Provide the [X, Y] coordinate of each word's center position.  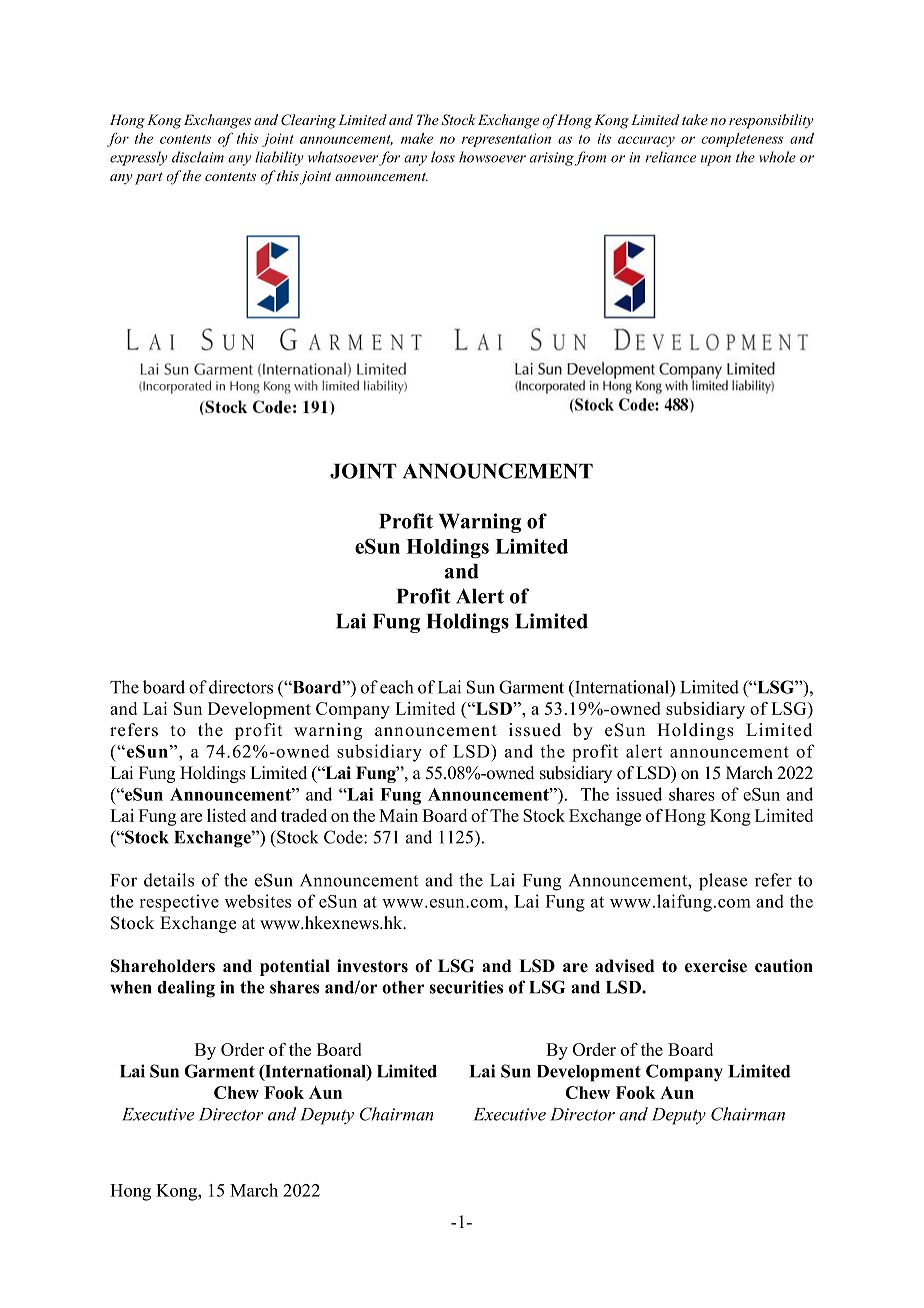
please [723, 882]
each [396, 687]
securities [466, 987]
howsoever [492, 157]
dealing [186, 989]
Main [398, 815]
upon [716, 160]
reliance [670, 157]
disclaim [198, 157]
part [149, 178]
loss [443, 157]
